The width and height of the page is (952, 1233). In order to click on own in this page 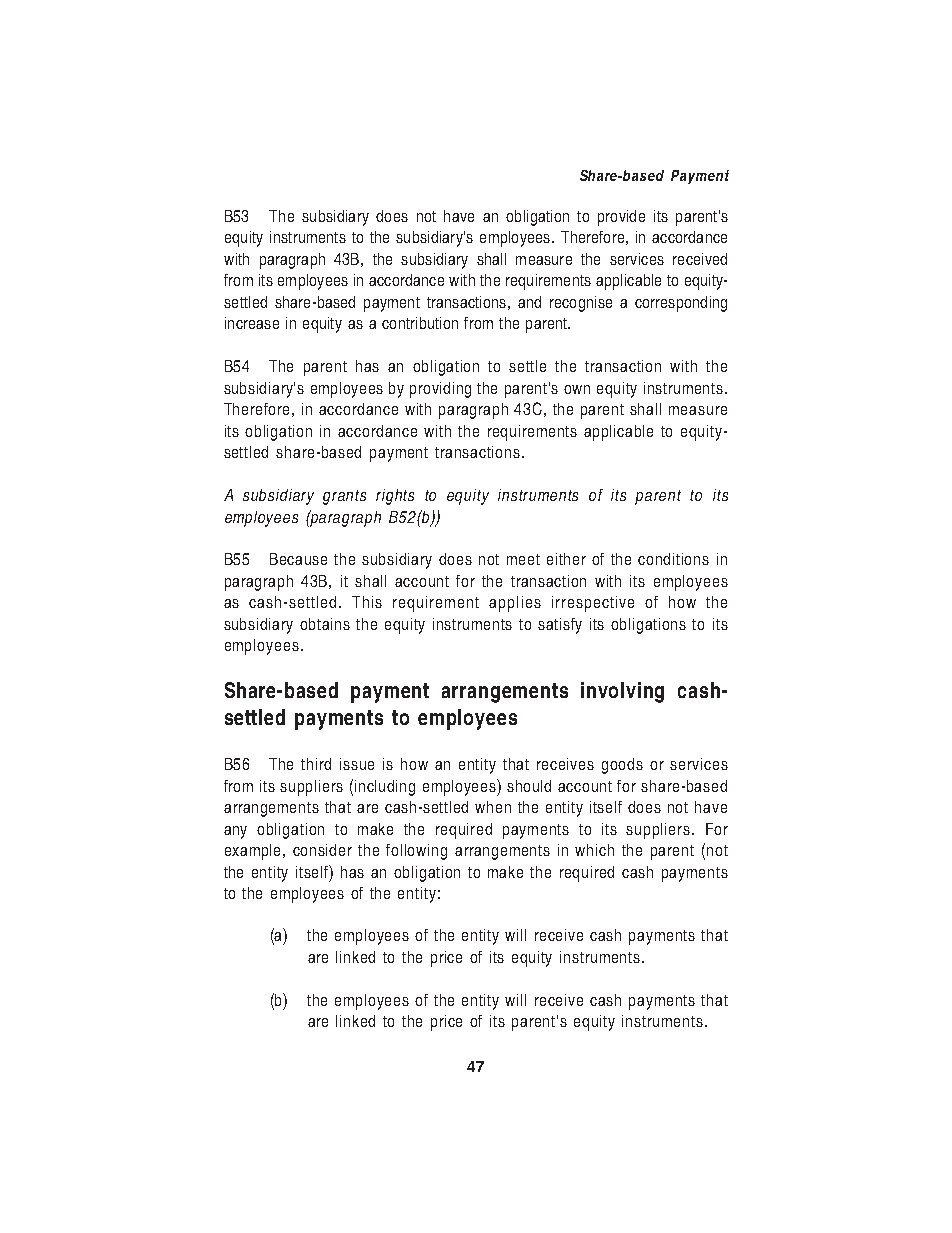, I will do `click(577, 389)`.
